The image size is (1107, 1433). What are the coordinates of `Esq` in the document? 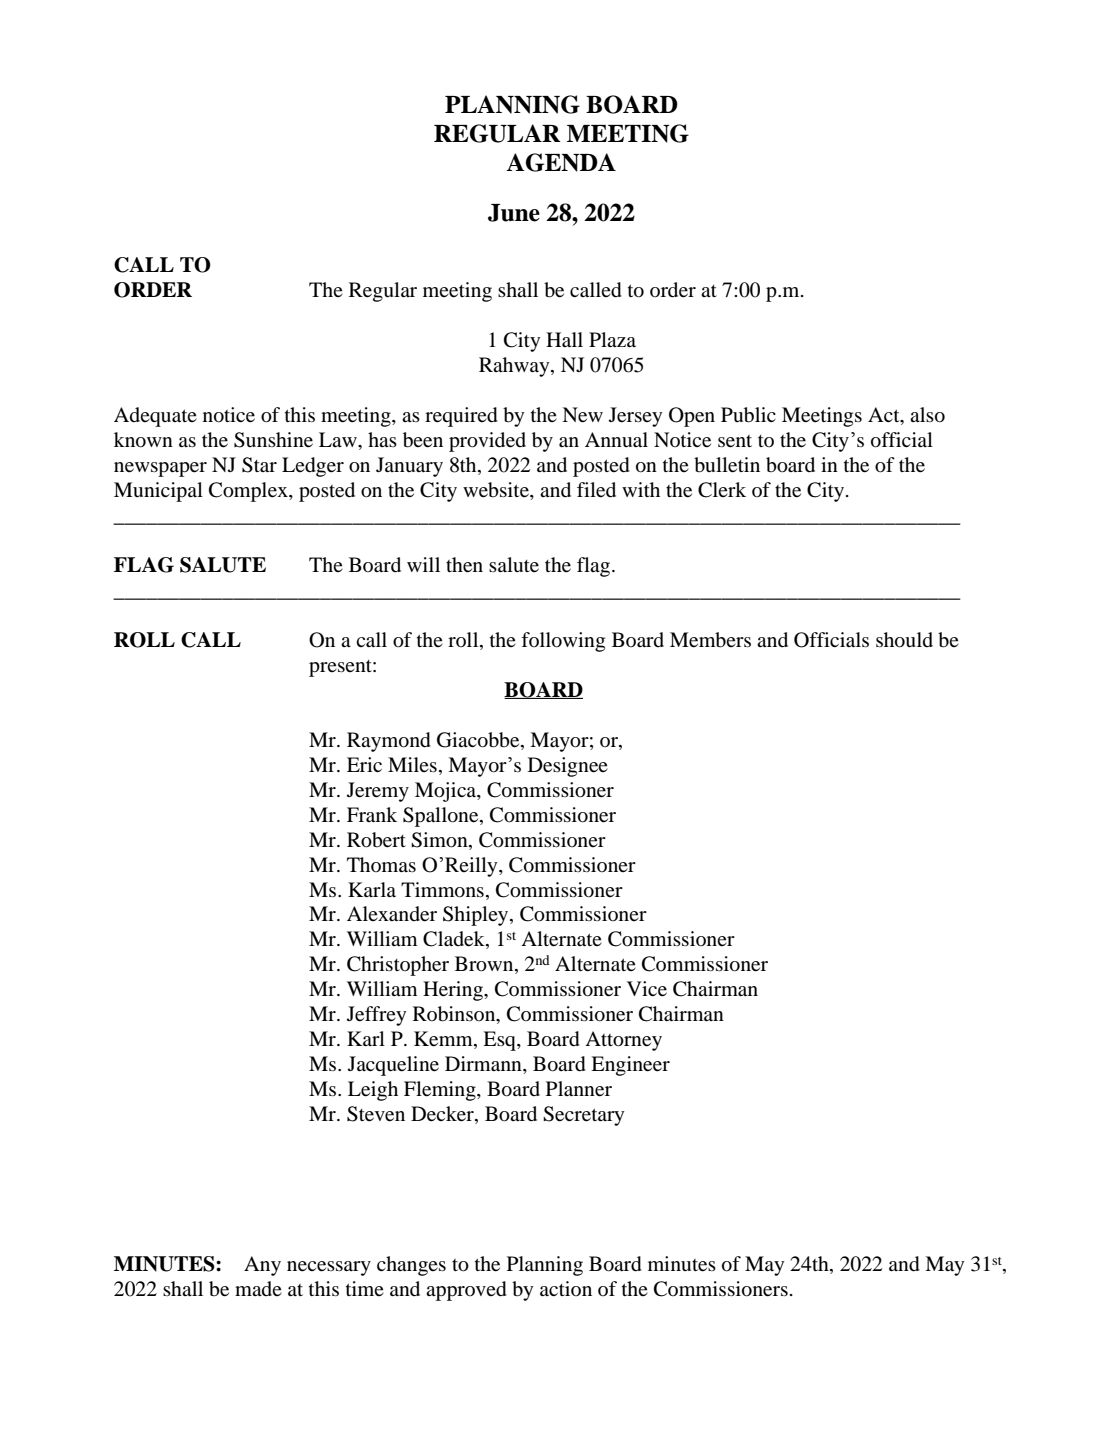 It's located at (500, 1041).
